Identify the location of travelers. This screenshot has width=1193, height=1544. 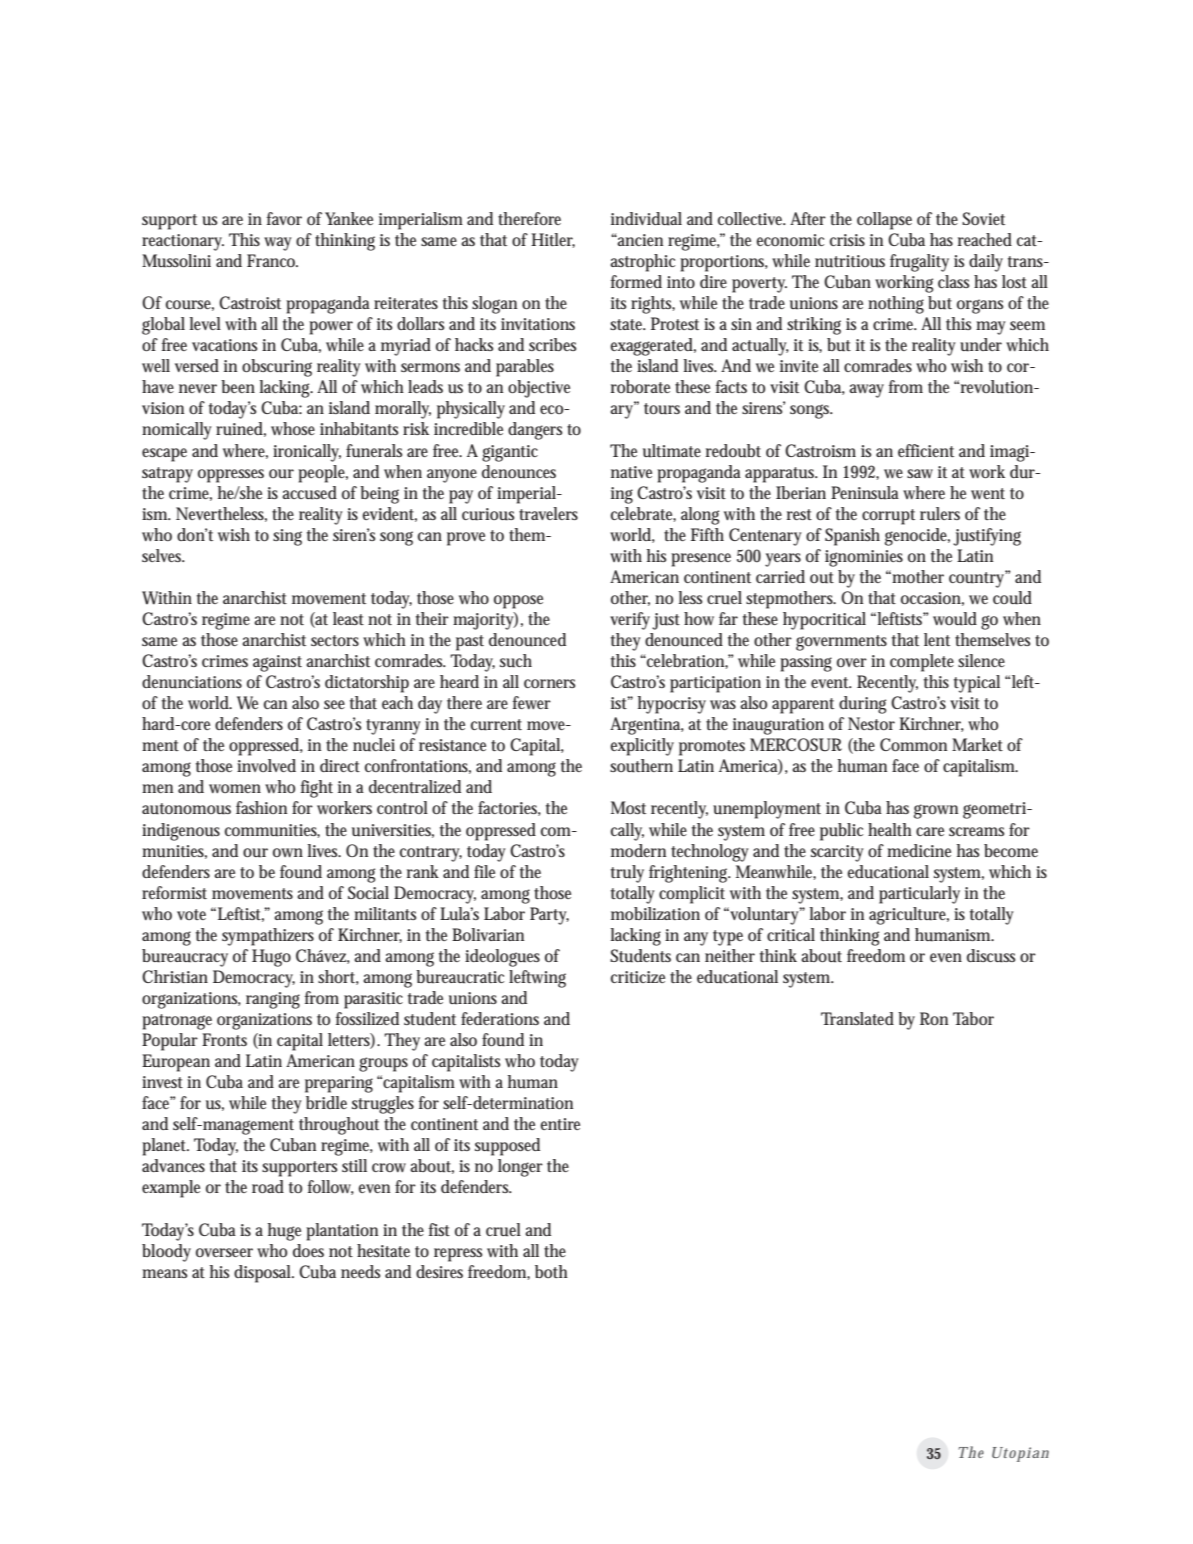
(548, 513).
